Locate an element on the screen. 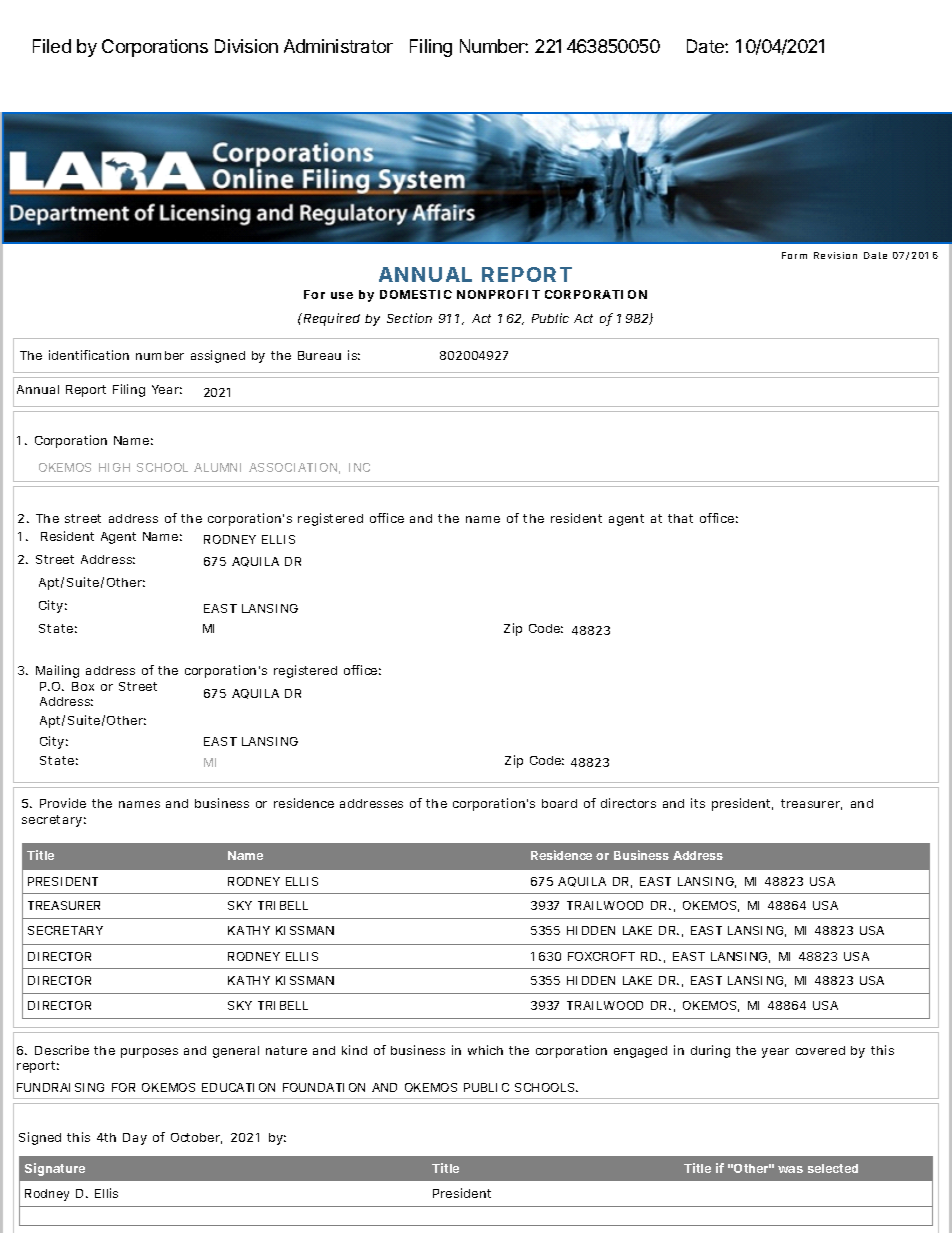 The image size is (952, 1233). FOUNDATION is located at coordinates (324, 1087).
